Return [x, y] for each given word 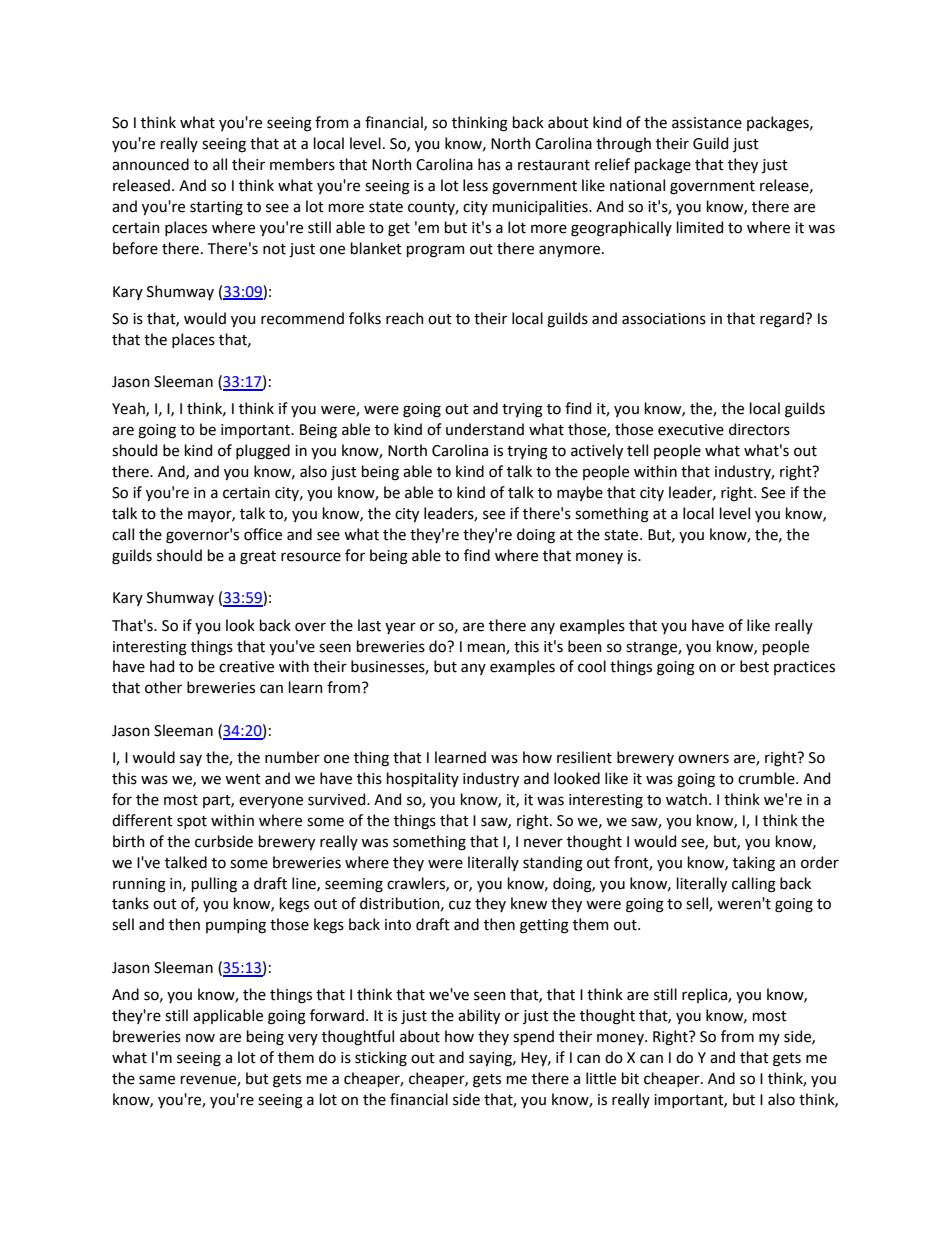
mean [487, 648]
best [754, 666]
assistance [707, 123]
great [258, 558]
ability [479, 1016]
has [489, 164]
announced [150, 164]
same [157, 1080]
